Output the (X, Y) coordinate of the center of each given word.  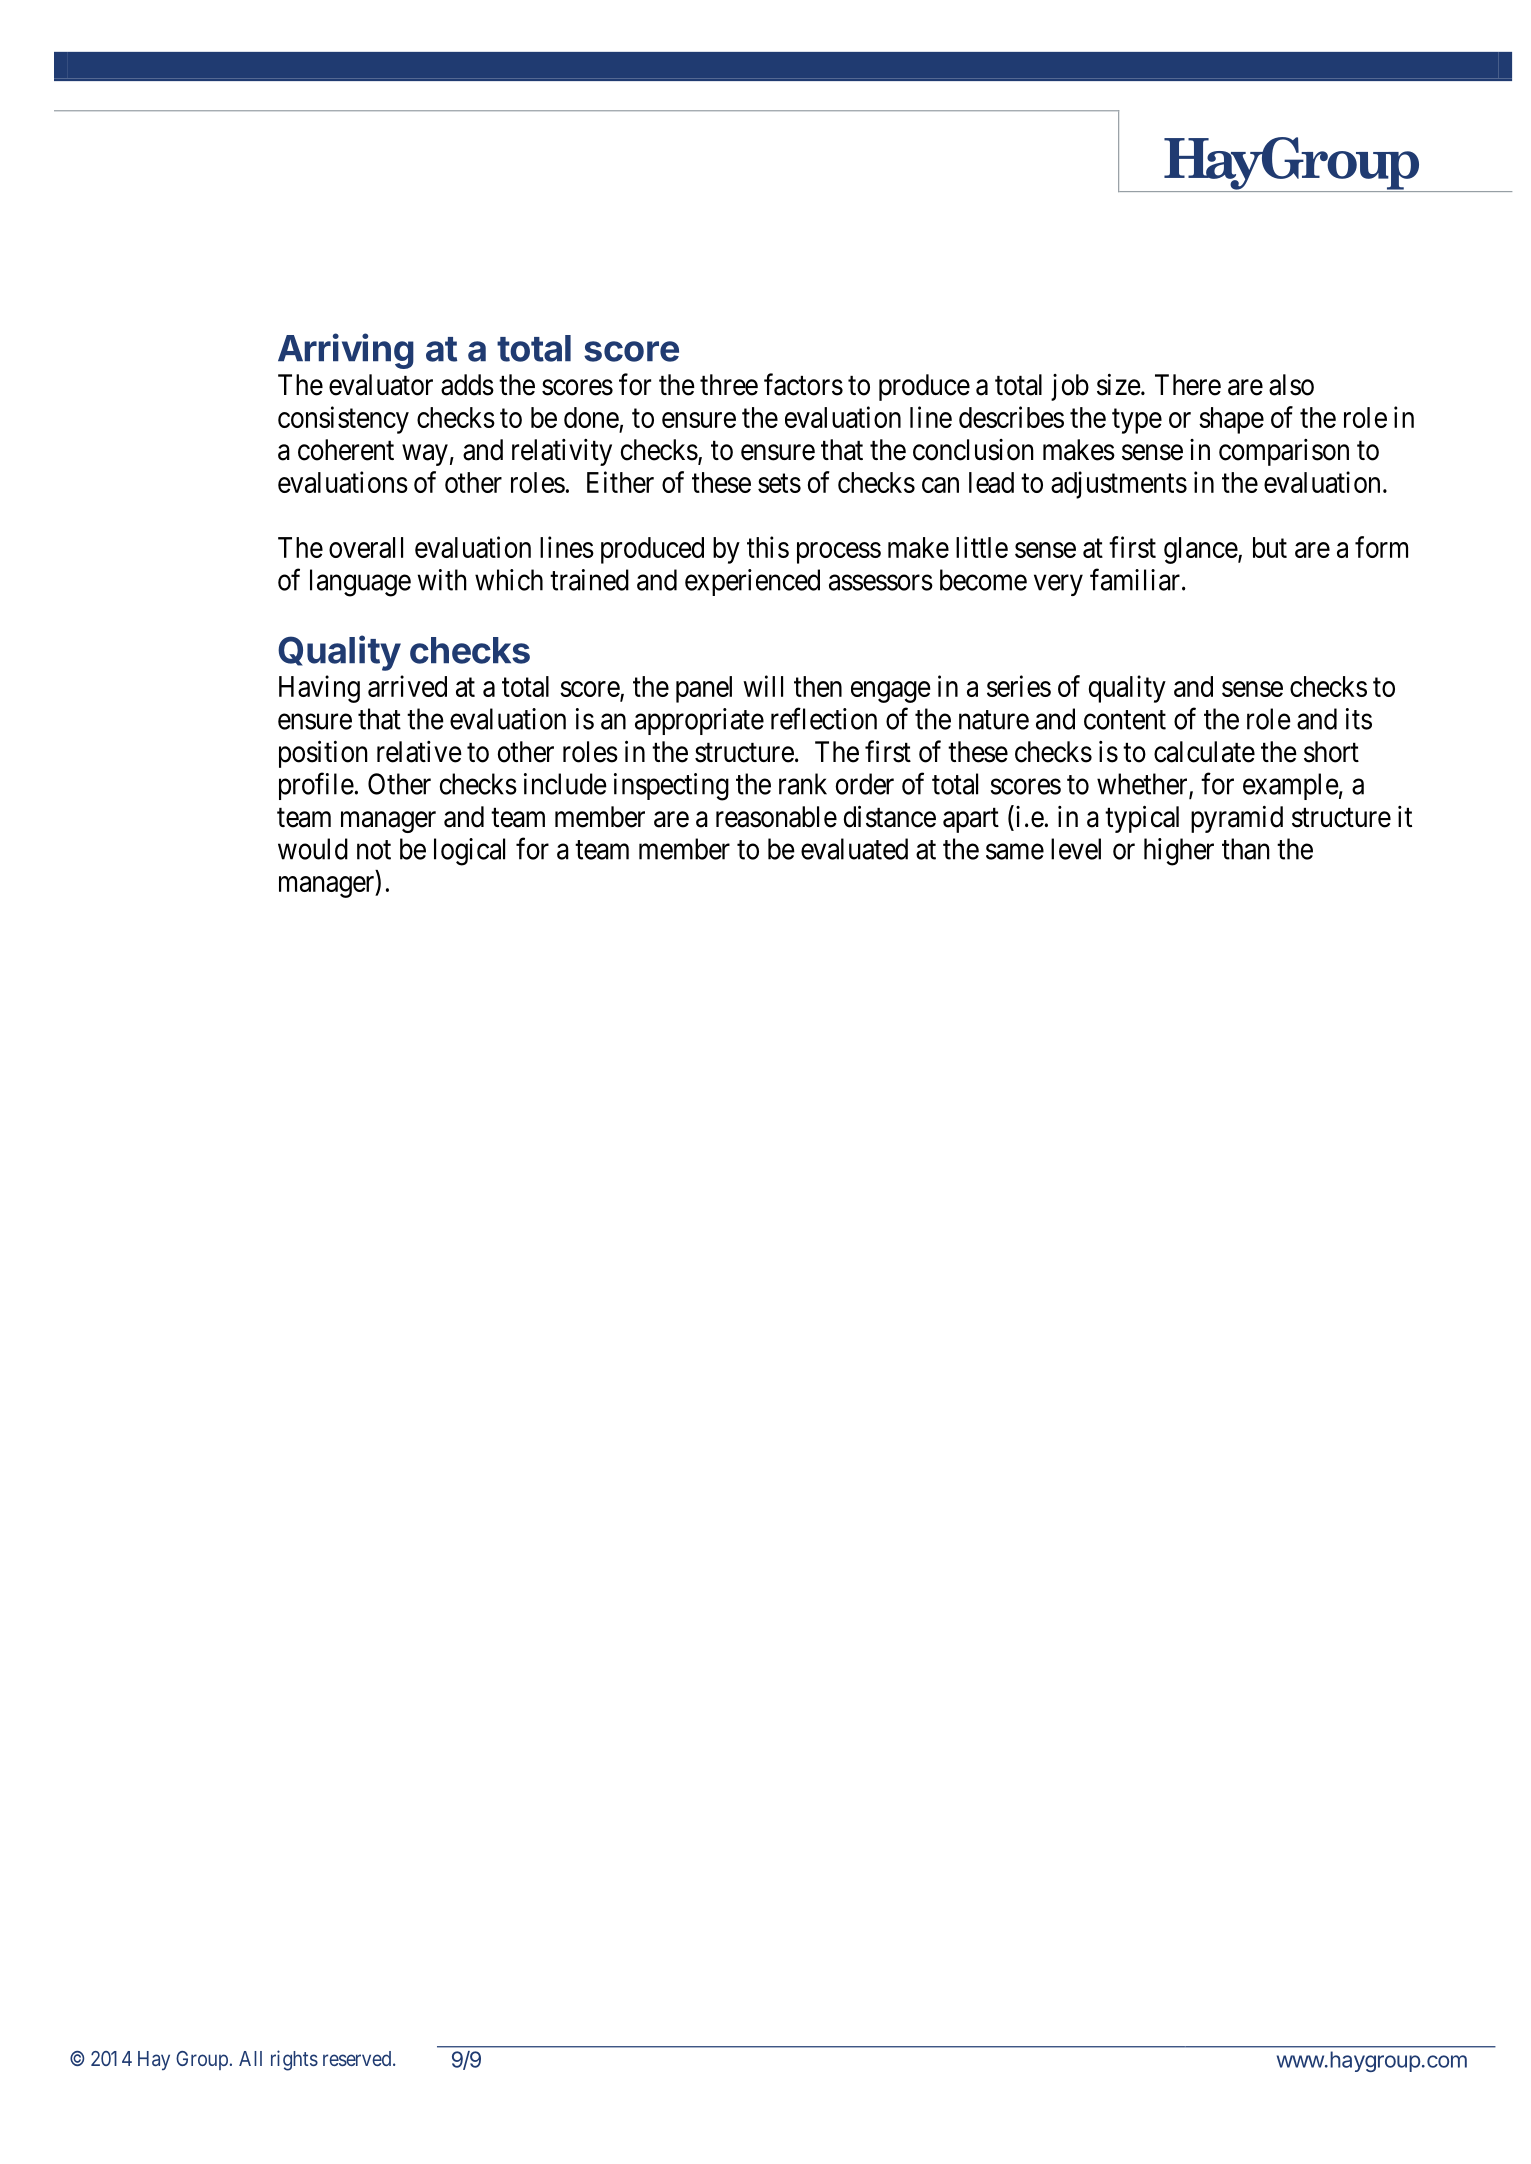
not (374, 850)
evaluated (854, 849)
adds (467, 385)
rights (294, 2060)
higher (1179, 852)
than (1246, 849)
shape (1231, 420)
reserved (358, 2058)
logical (469, 852)
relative (419, 752)
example (1291, 786)
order (865, 784)
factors (803, 384)
